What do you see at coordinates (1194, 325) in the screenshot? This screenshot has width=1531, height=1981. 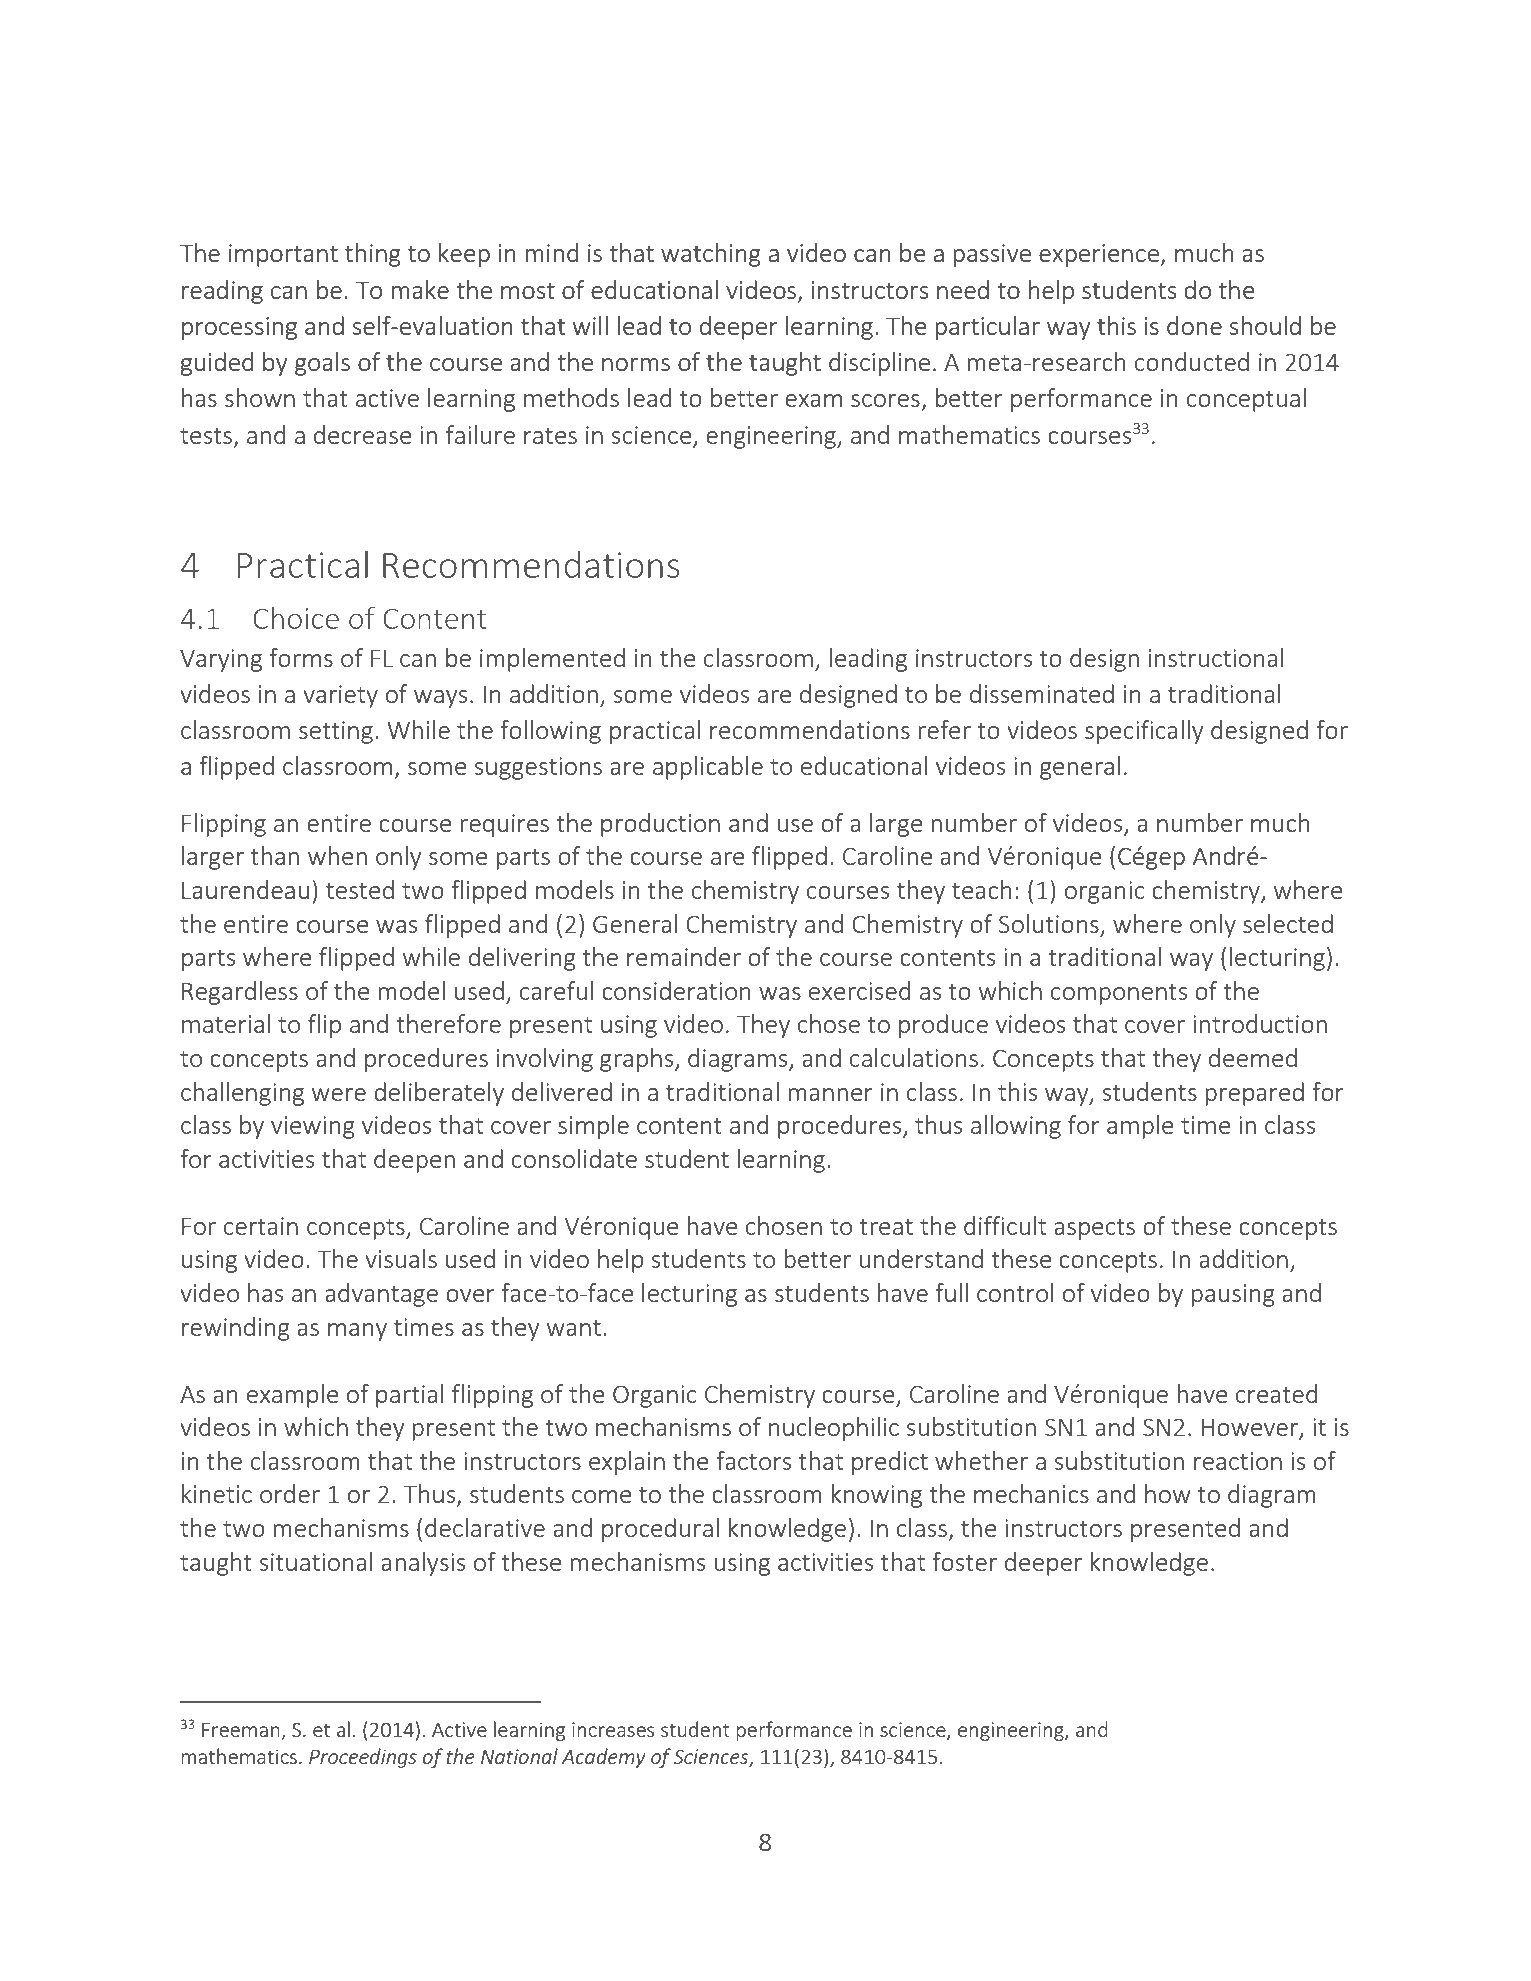 I see `done` at bounding box center [1194, 325].
